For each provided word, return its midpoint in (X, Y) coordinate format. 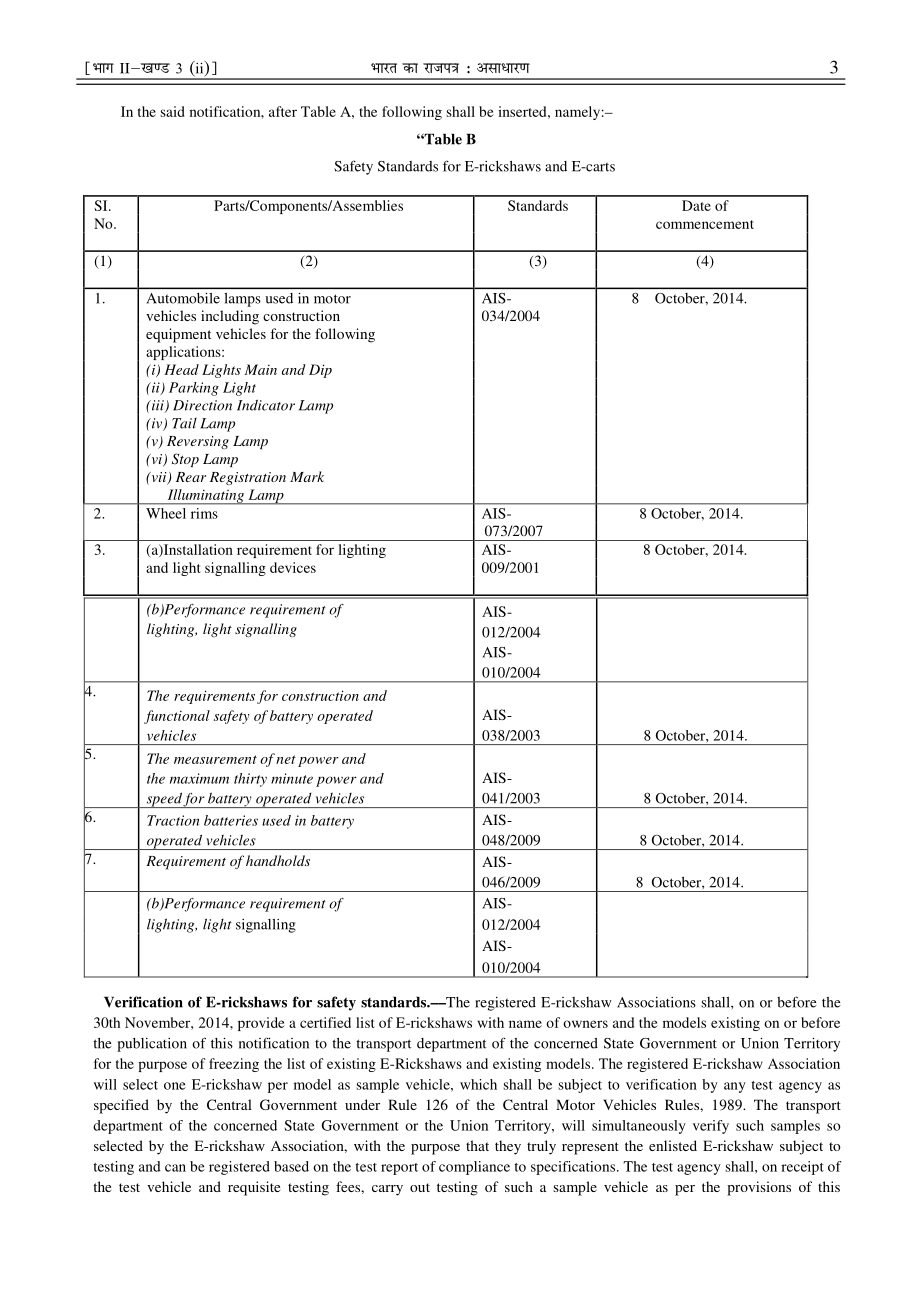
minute (292, 778)
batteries (231, 820)
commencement (705, 224)
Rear (191, 477)
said (172, 111)
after (283, 111)
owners (585, 1024)
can (175, 1168)
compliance (474, 1168)
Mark (307, 476)
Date (696, 205)
